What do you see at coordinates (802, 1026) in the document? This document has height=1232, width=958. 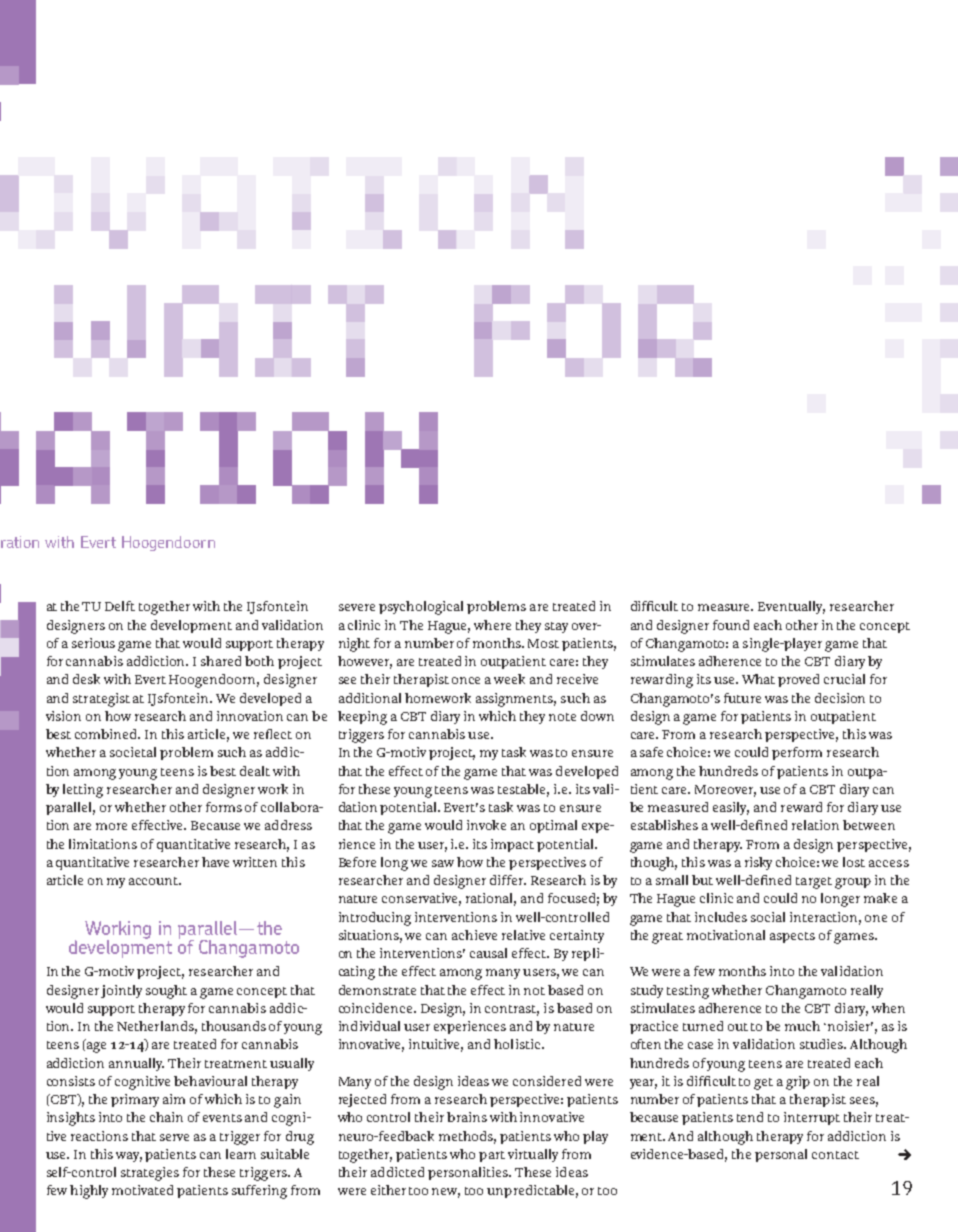 I see `much` at bounding box center [802, 1026].
